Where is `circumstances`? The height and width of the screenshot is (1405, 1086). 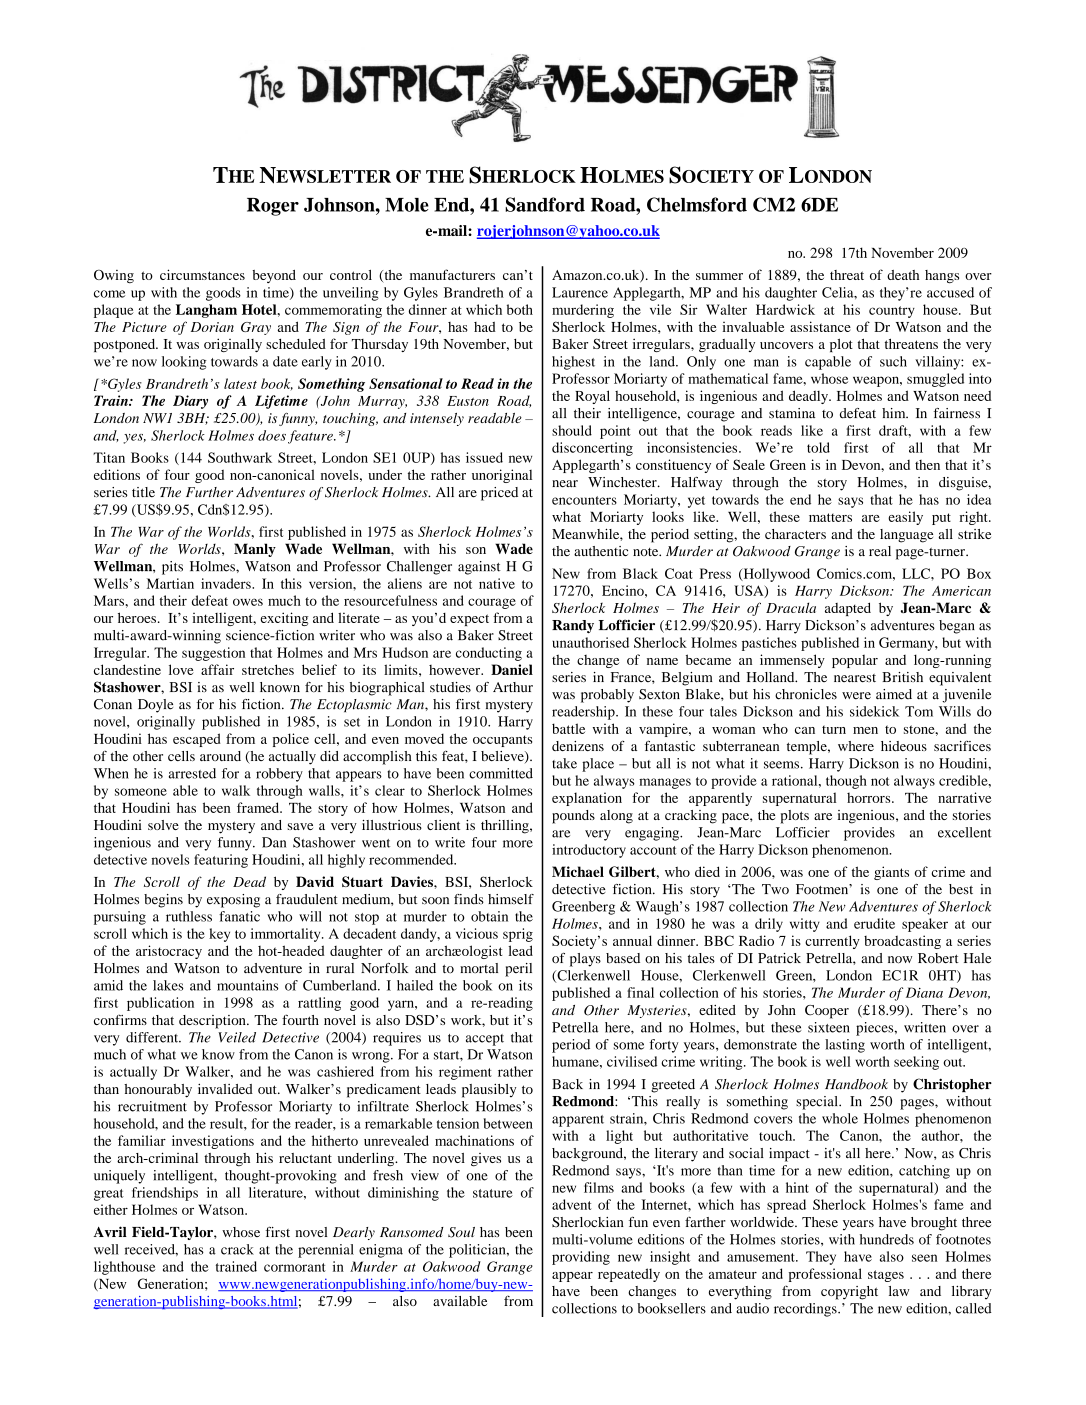 circumstances is located at coordinates (202, 274).
